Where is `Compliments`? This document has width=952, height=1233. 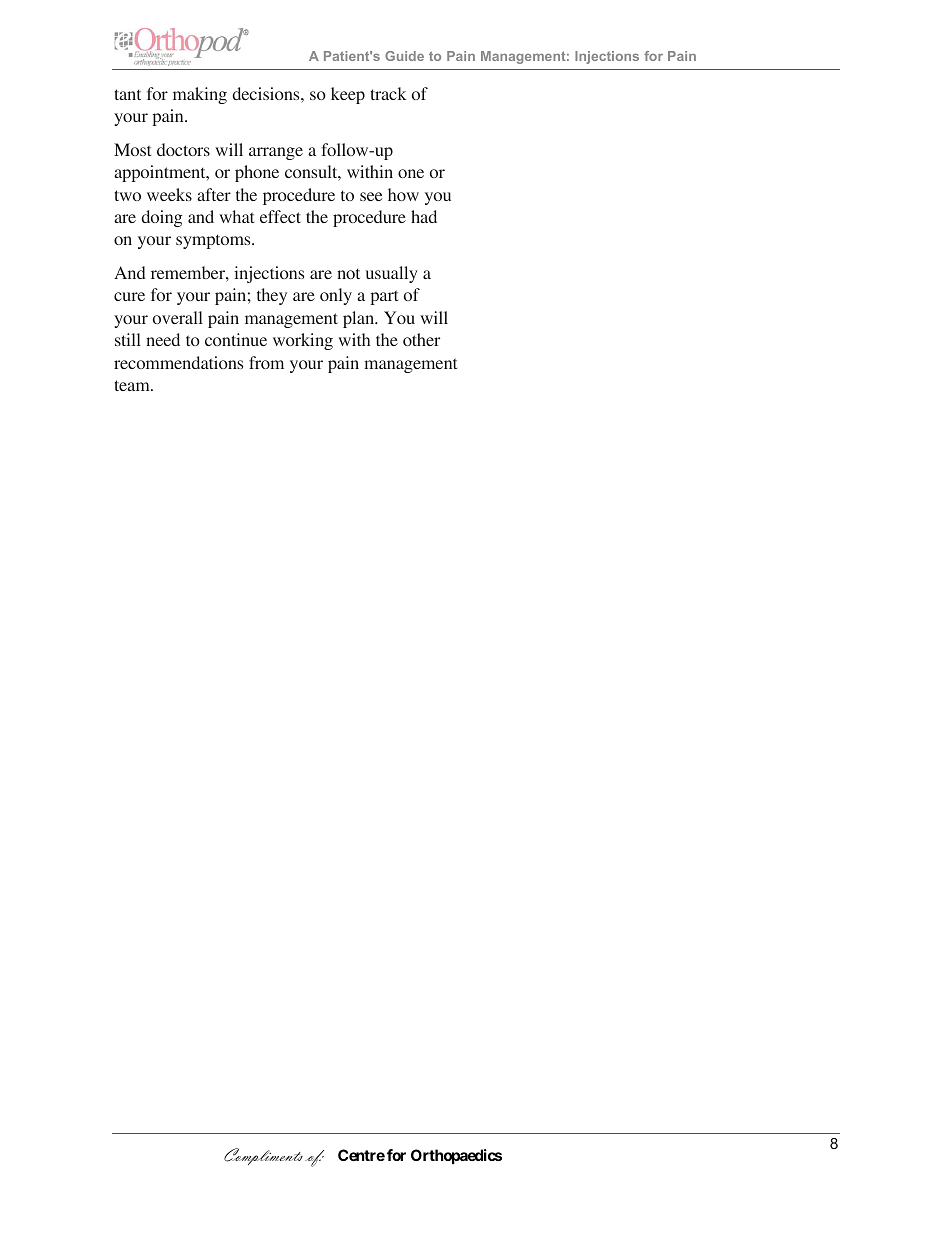
Compliments is located at coordinates (263, 1156).
